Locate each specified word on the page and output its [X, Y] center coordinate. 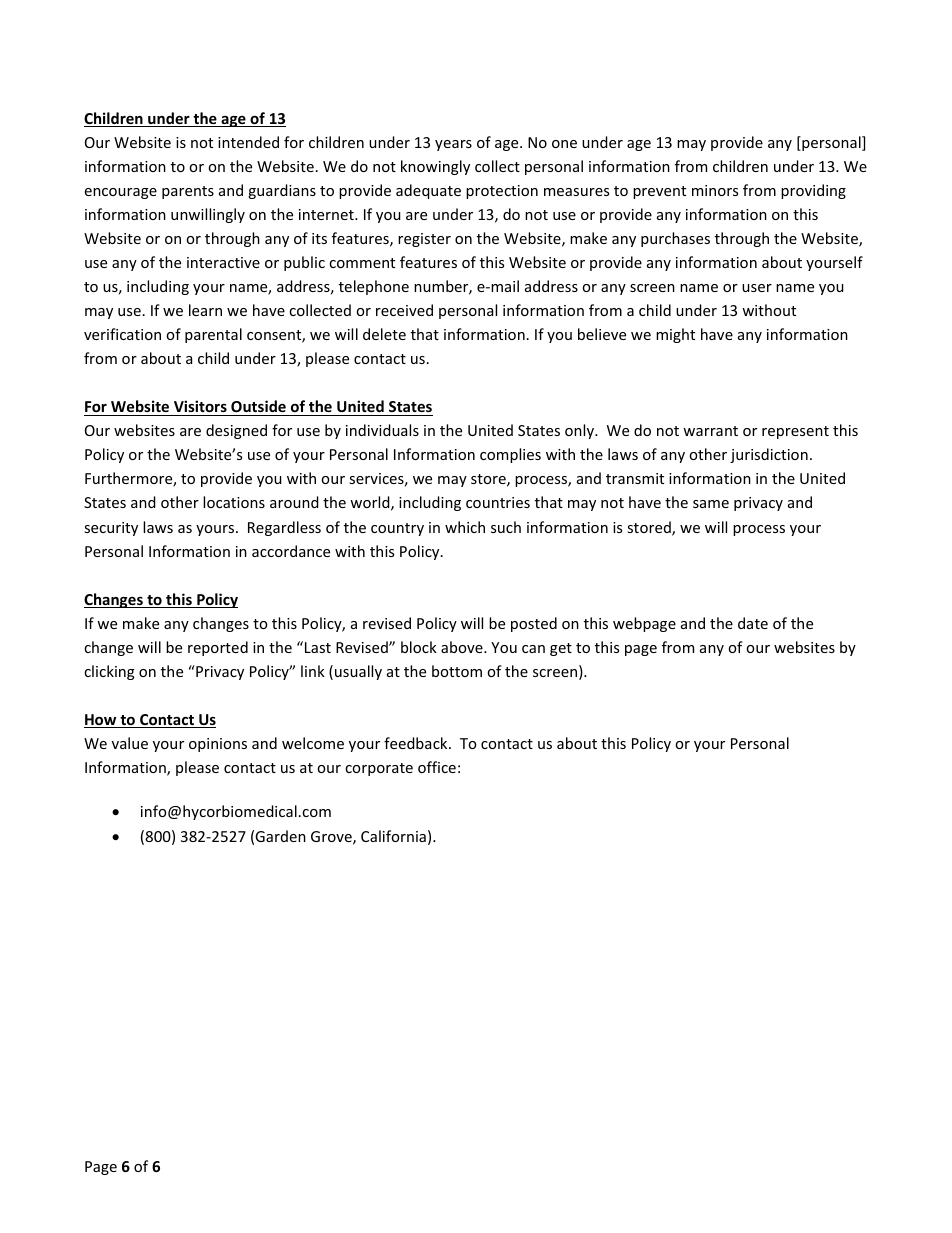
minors [715, 190]
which [465, 527]
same [711, 504]
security [111, 529]
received [404, 310]
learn [205, 310]
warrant [710, 431]
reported [218, 648]
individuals [382, 430]
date [753, 623]
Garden [280, 836]
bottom [457, 671]
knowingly [435, 167]
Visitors [200, 408]
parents [188, 192]
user [757, 288]
